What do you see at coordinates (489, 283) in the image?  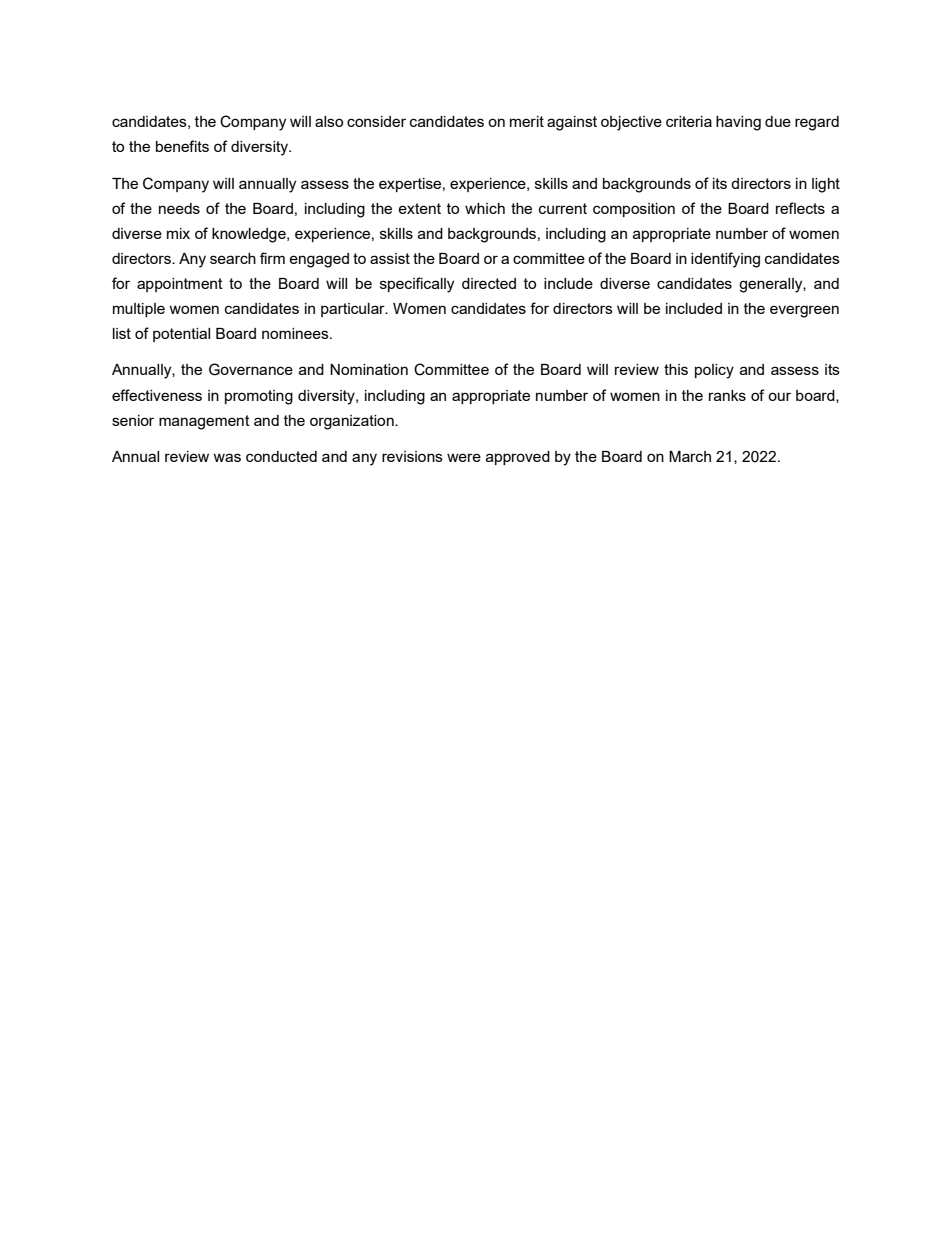 I see `directed` at bounding box center [489, 283].
